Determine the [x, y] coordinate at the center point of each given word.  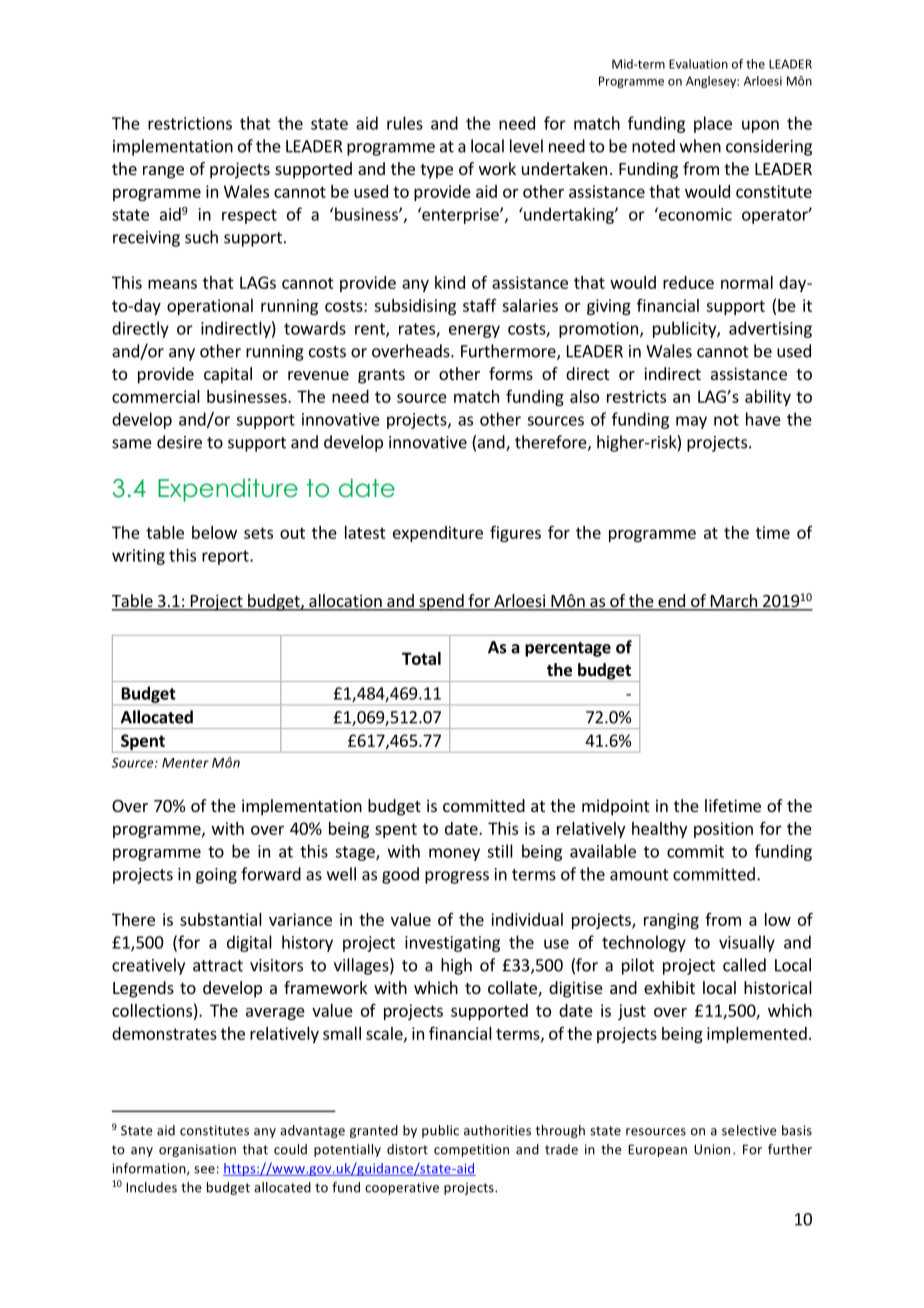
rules [405, 123]
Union [712, 1149]
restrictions [190, 123]
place [713, 124]
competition [471, 1150]
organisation [197, 1150]
